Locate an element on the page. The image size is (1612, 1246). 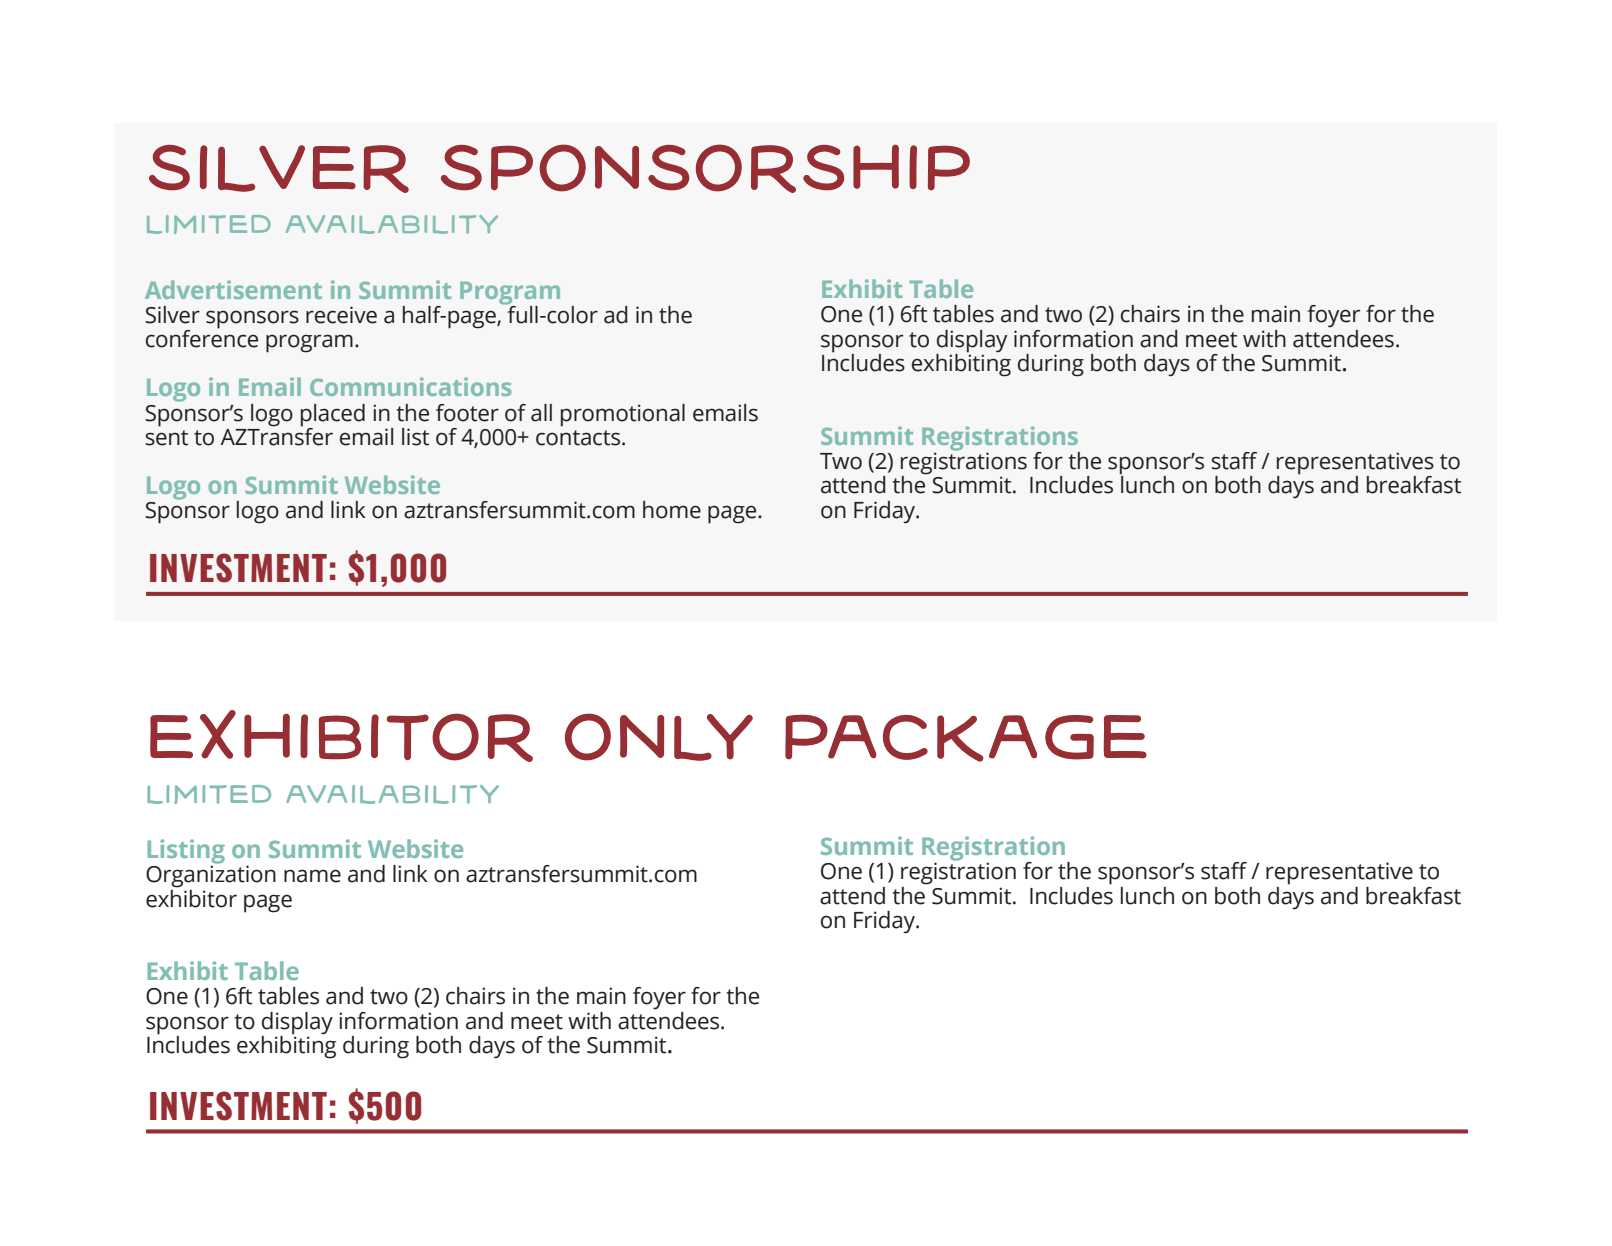
PACKAGE is located at coordinates (966, 738).
